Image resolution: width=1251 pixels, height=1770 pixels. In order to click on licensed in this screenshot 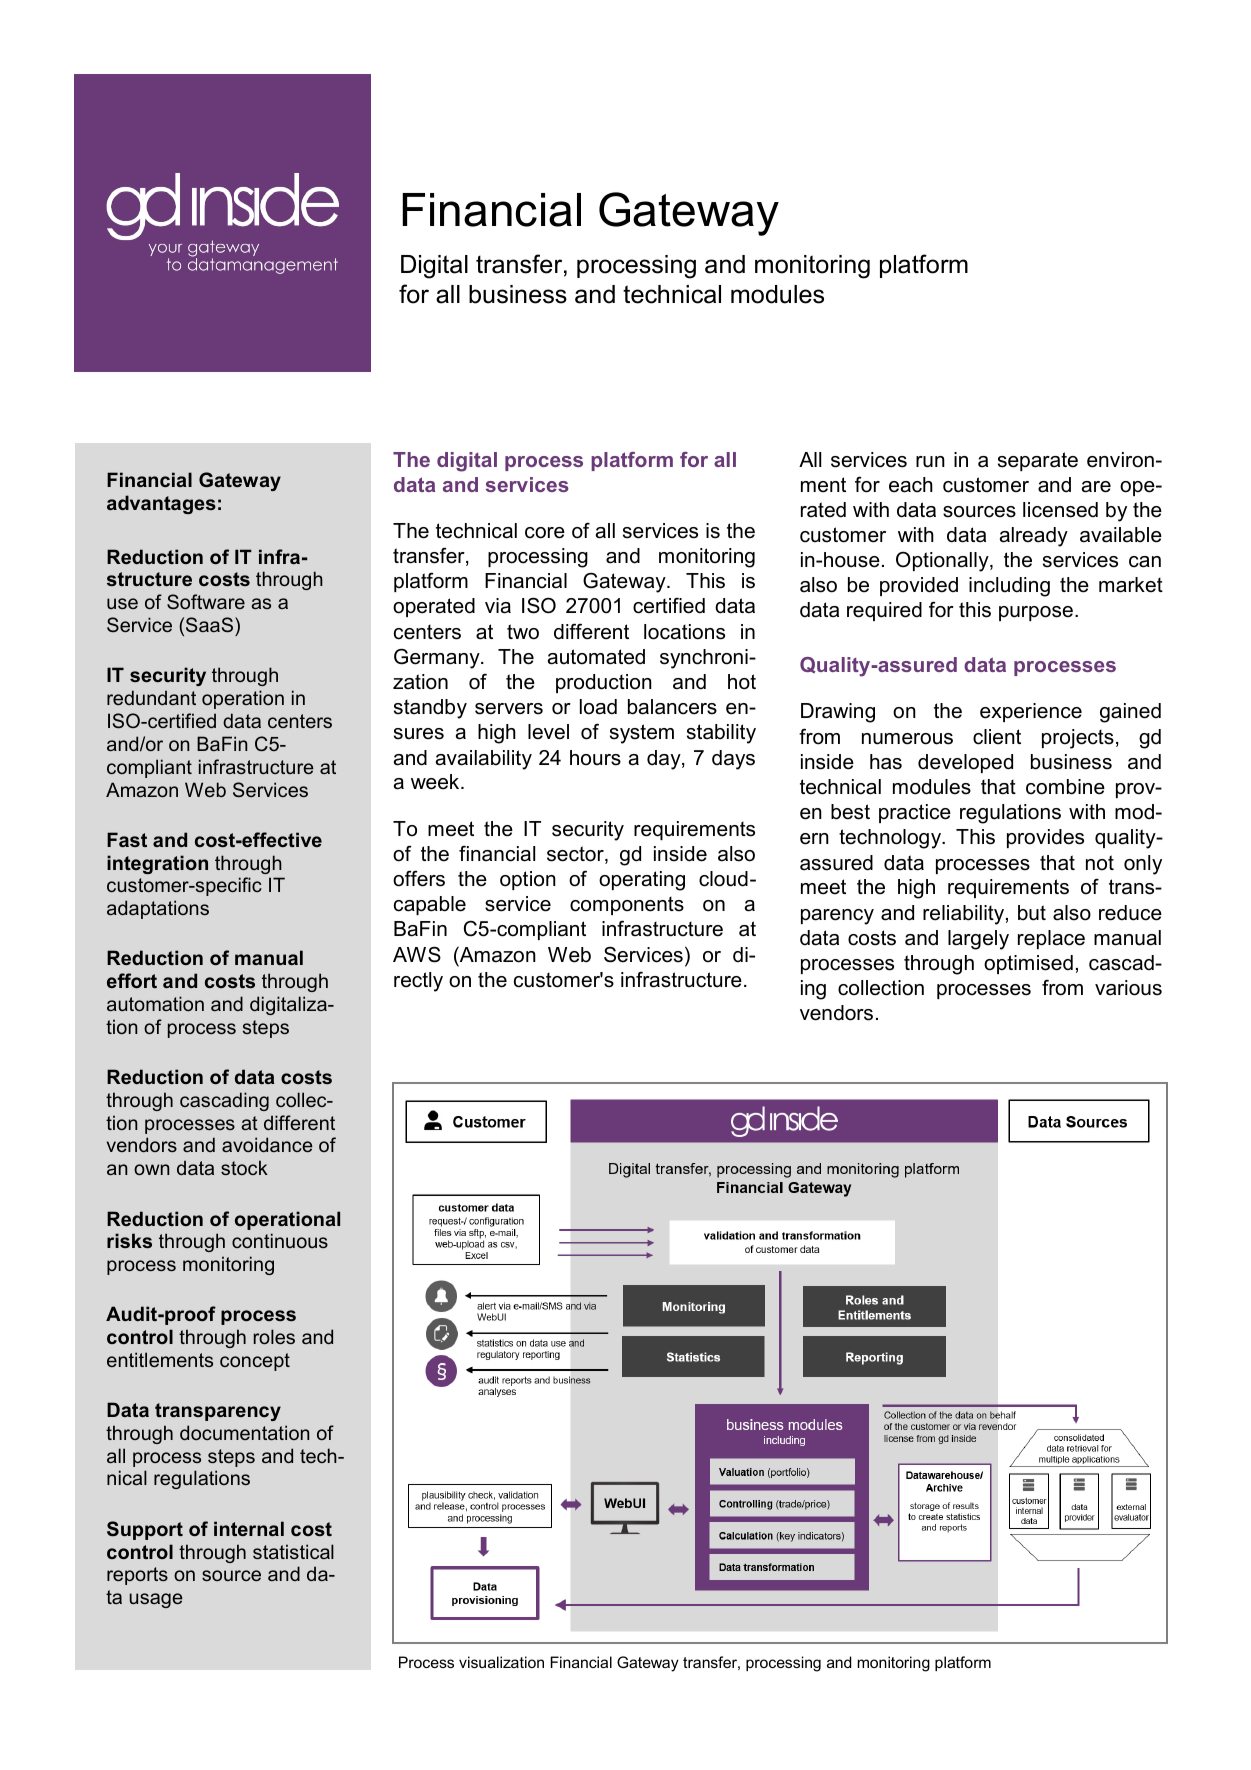, I will do `click(1060, 510)`.
